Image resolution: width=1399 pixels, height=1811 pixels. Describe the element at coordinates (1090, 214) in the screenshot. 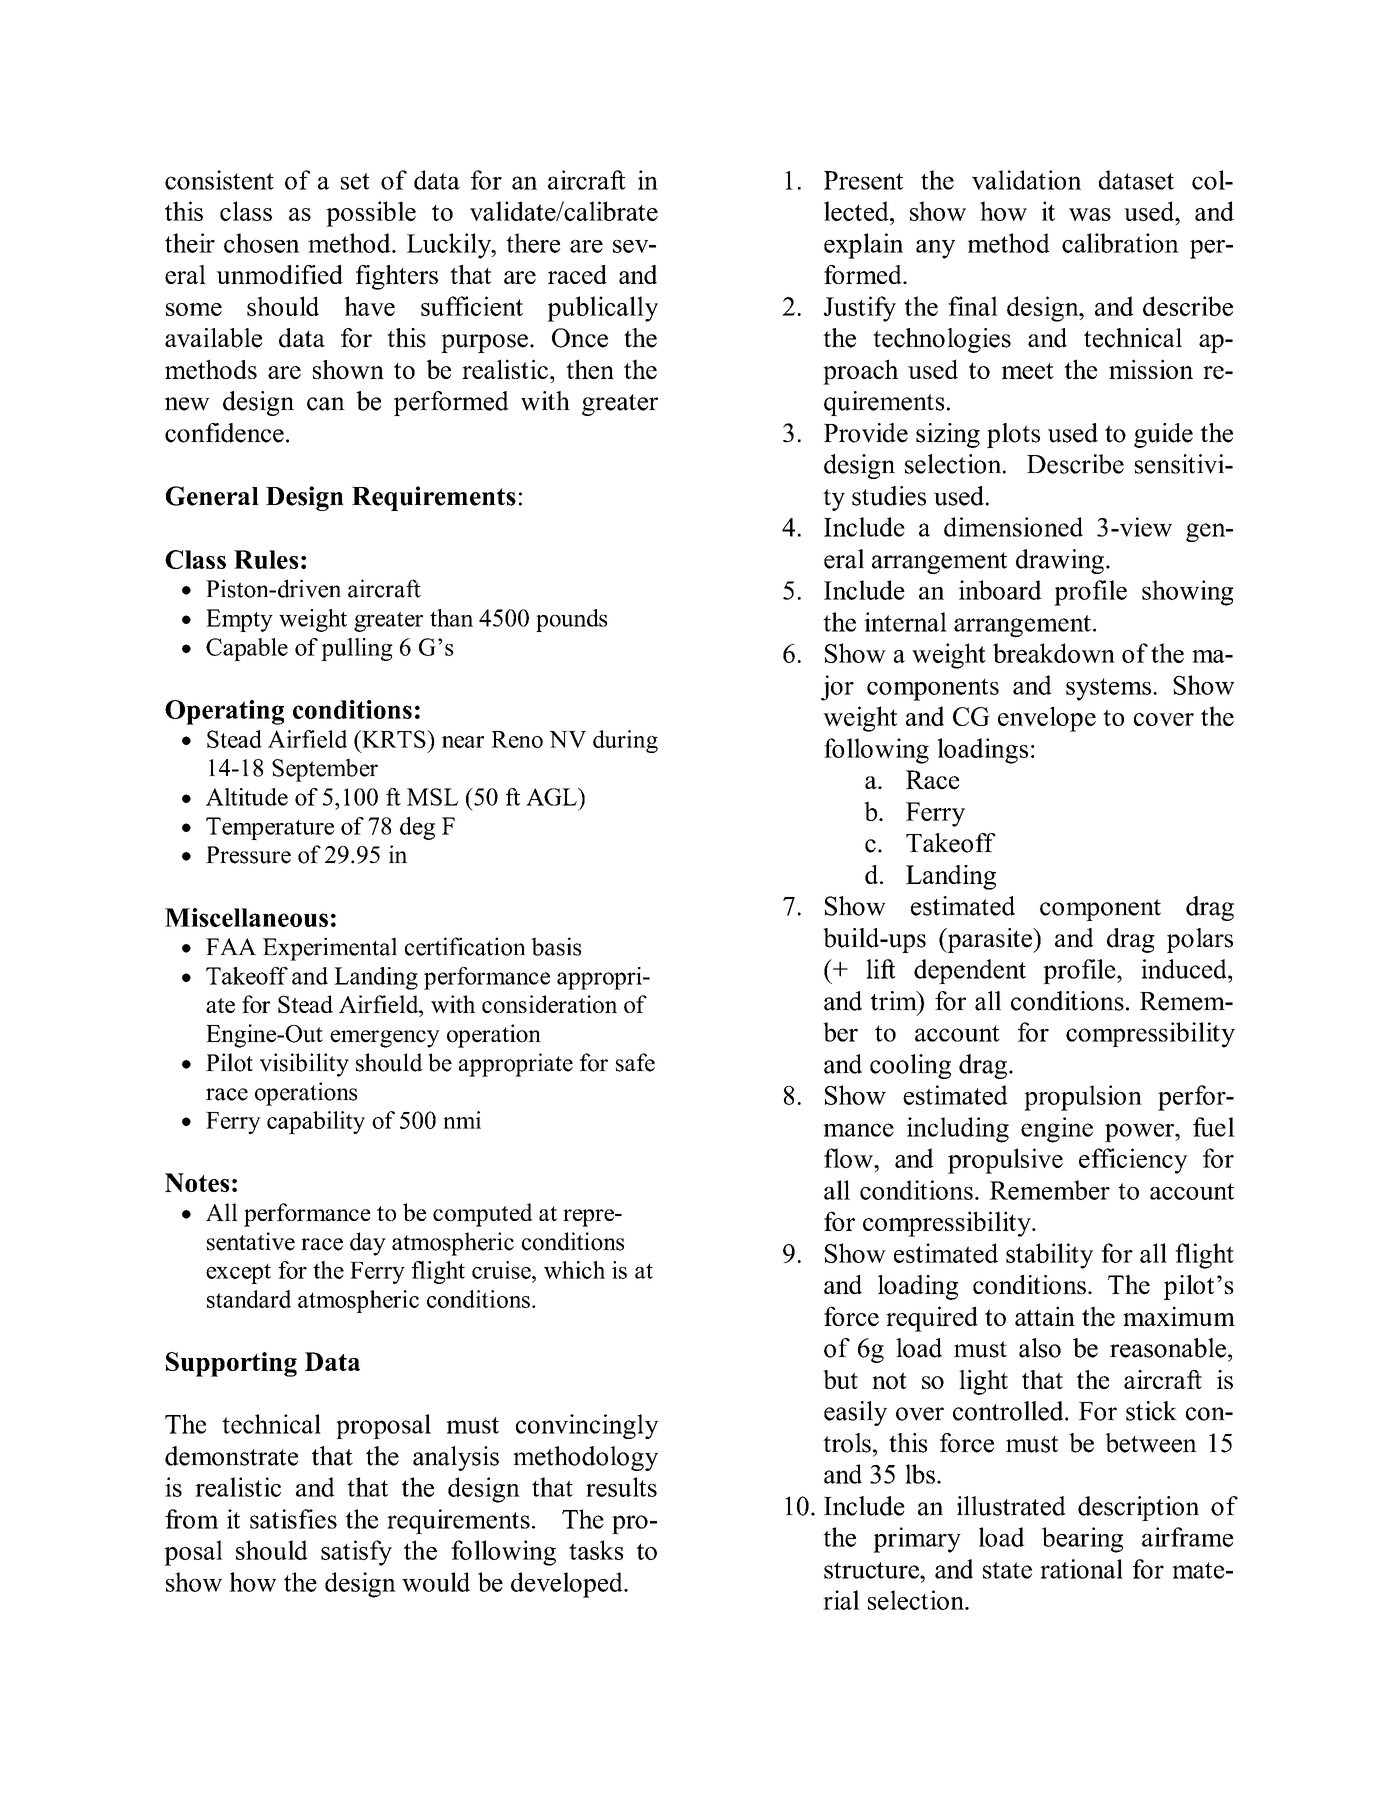

I see `was` at that location.
